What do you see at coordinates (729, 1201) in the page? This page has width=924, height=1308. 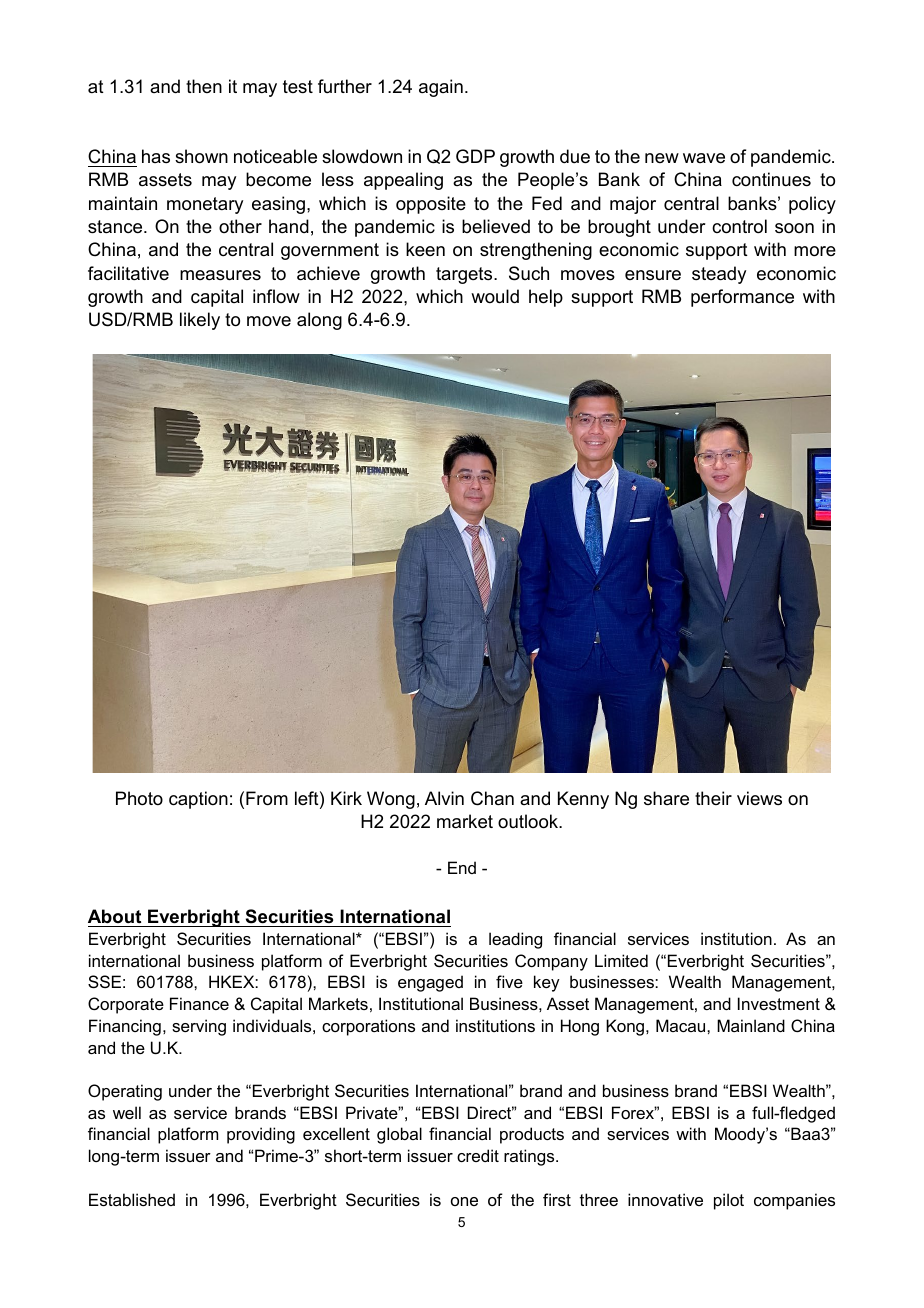 I see `pilot` at bounding box center [729, 1201].
